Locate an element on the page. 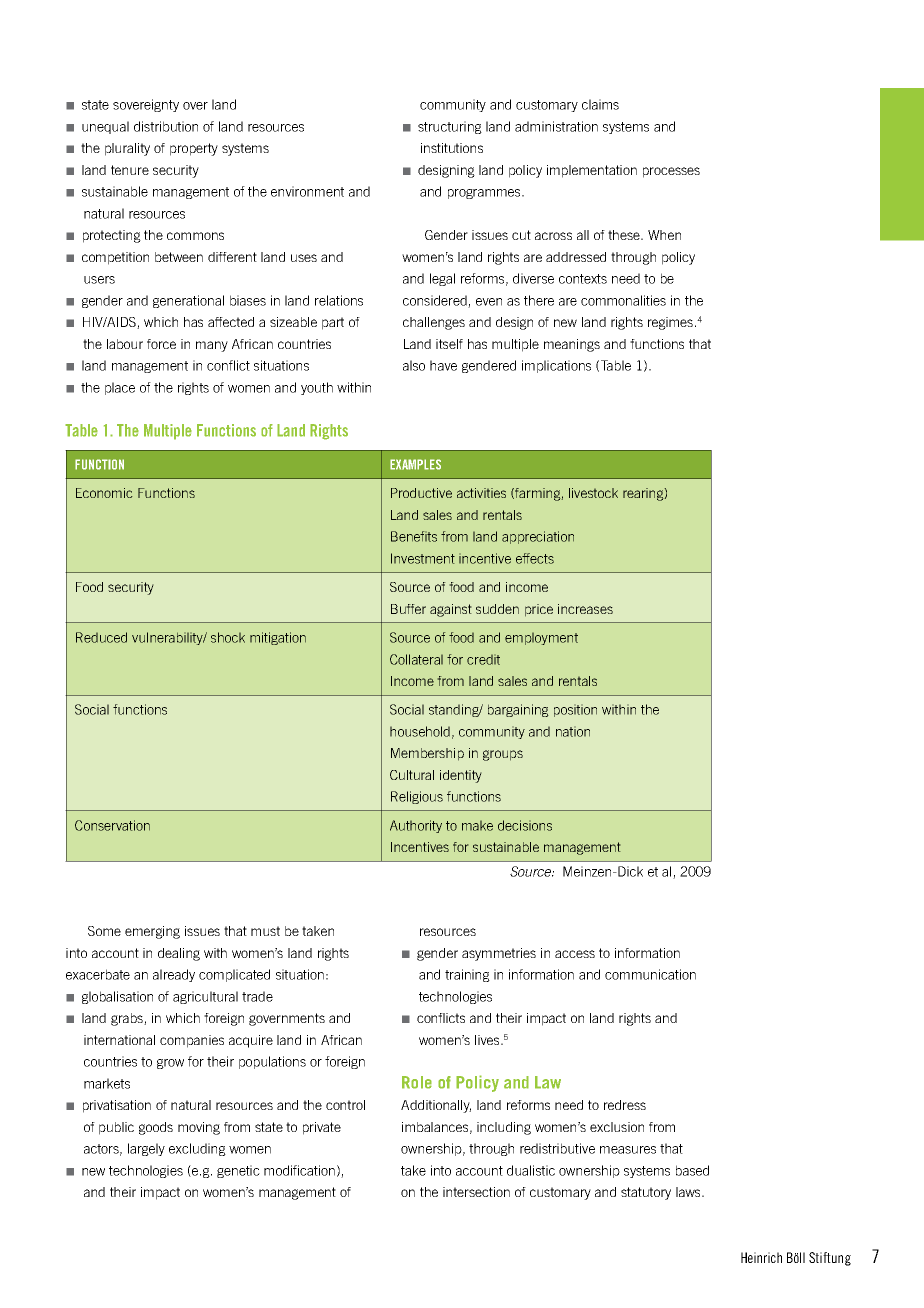 The image size is (924, 1308). appreciation is located at coordinates (538, 537).
